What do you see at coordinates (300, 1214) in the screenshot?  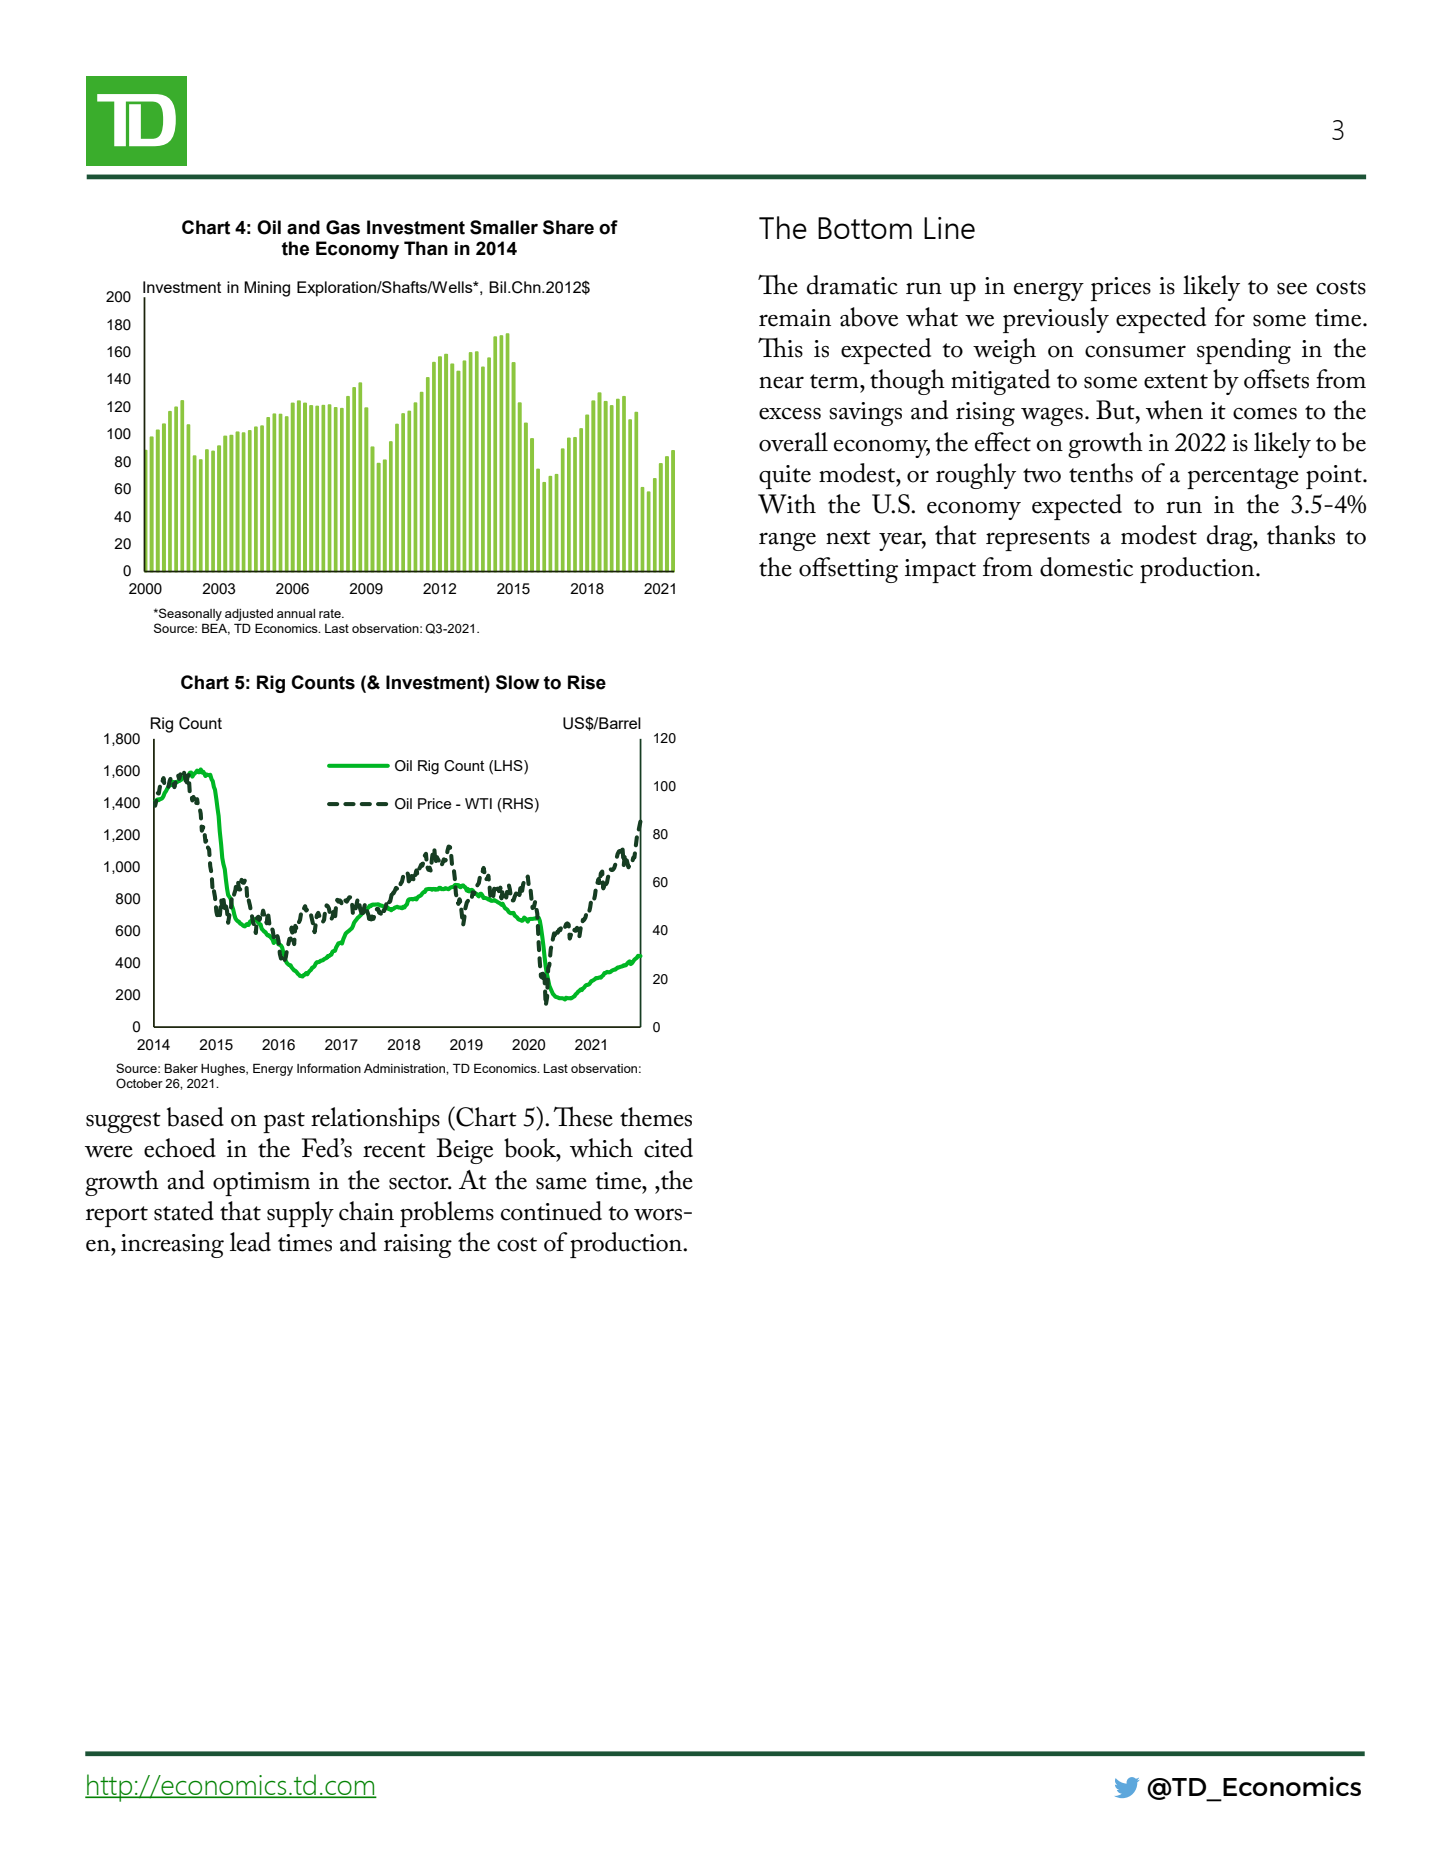 I see `supply` at bounding box center [300, 1214].
